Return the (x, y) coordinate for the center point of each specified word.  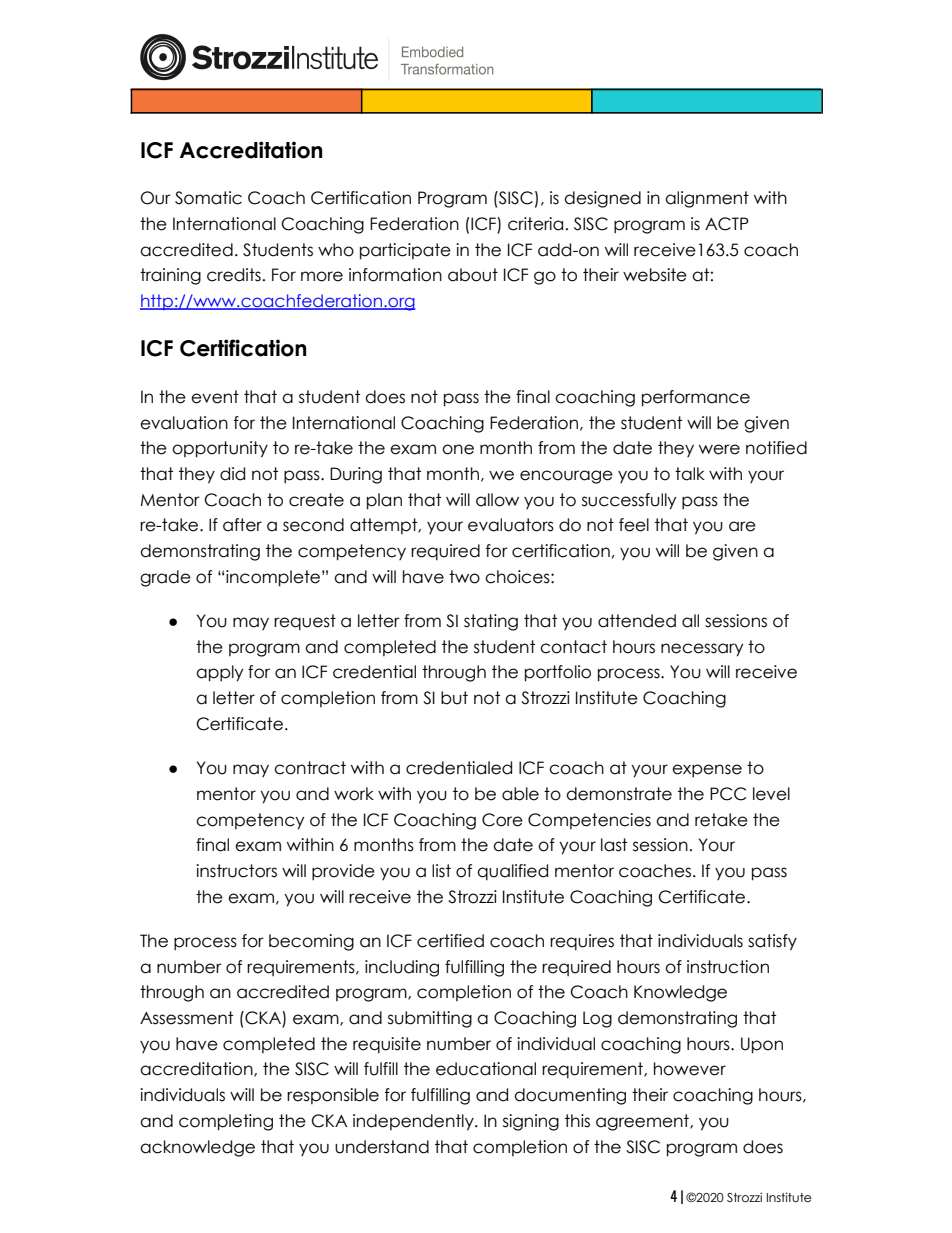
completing (226, 1122)
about (473, 275)
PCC (728, 794)
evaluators (511, 525)
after (242, 525)
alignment (707, 199)
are (742, 526)
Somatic (208, 198)
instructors (236, 871)
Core (502, 820)
